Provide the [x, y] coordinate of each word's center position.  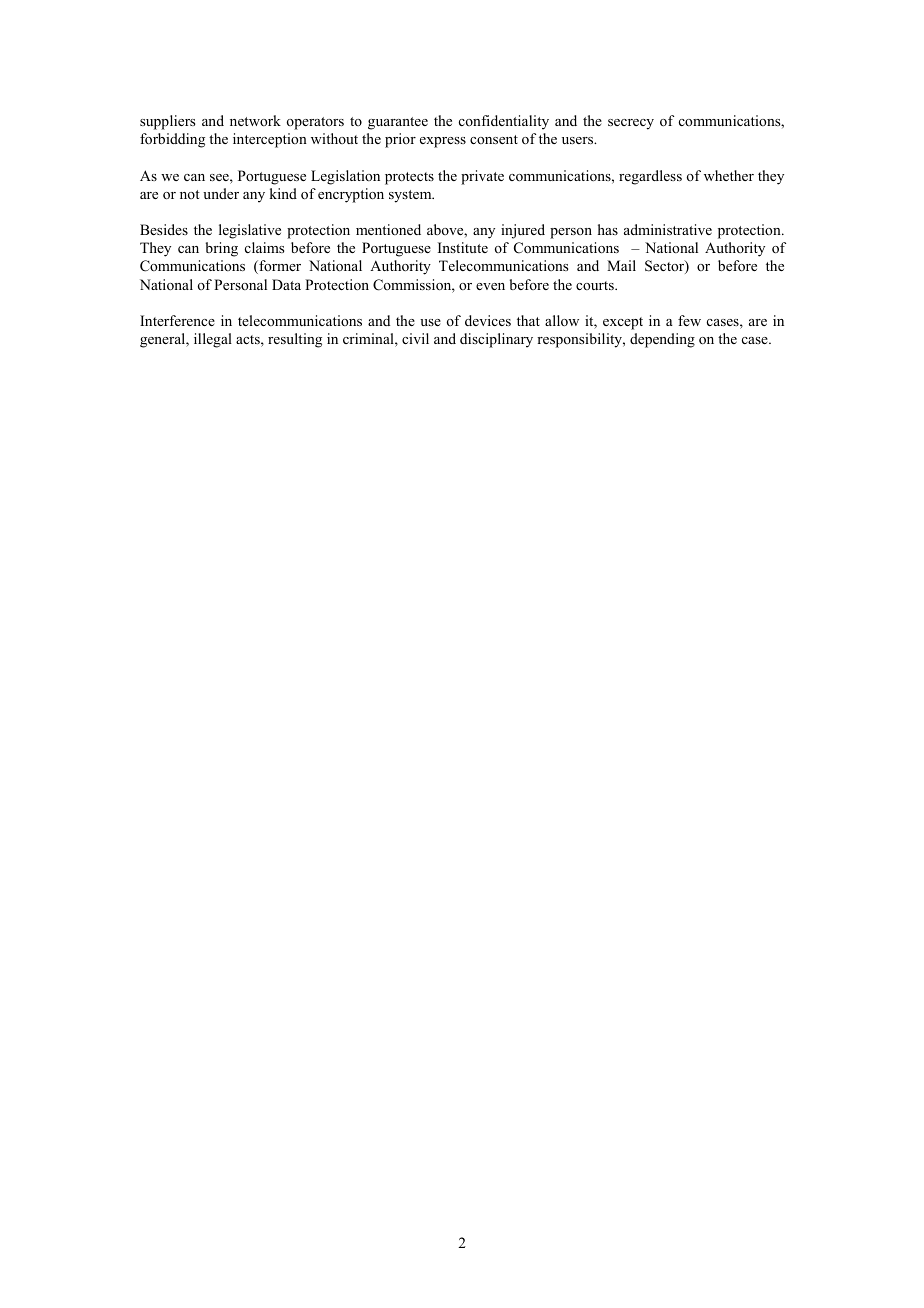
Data [286, 284]
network [255, 120]
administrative [668, 229]
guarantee [398, 123]
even [490, 286]
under [221, 193]
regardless [650, 177]
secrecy [631, 124]
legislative [250, 231]
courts [596, 285]
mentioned [388, 229]
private [482, 177]
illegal [213, 340]
